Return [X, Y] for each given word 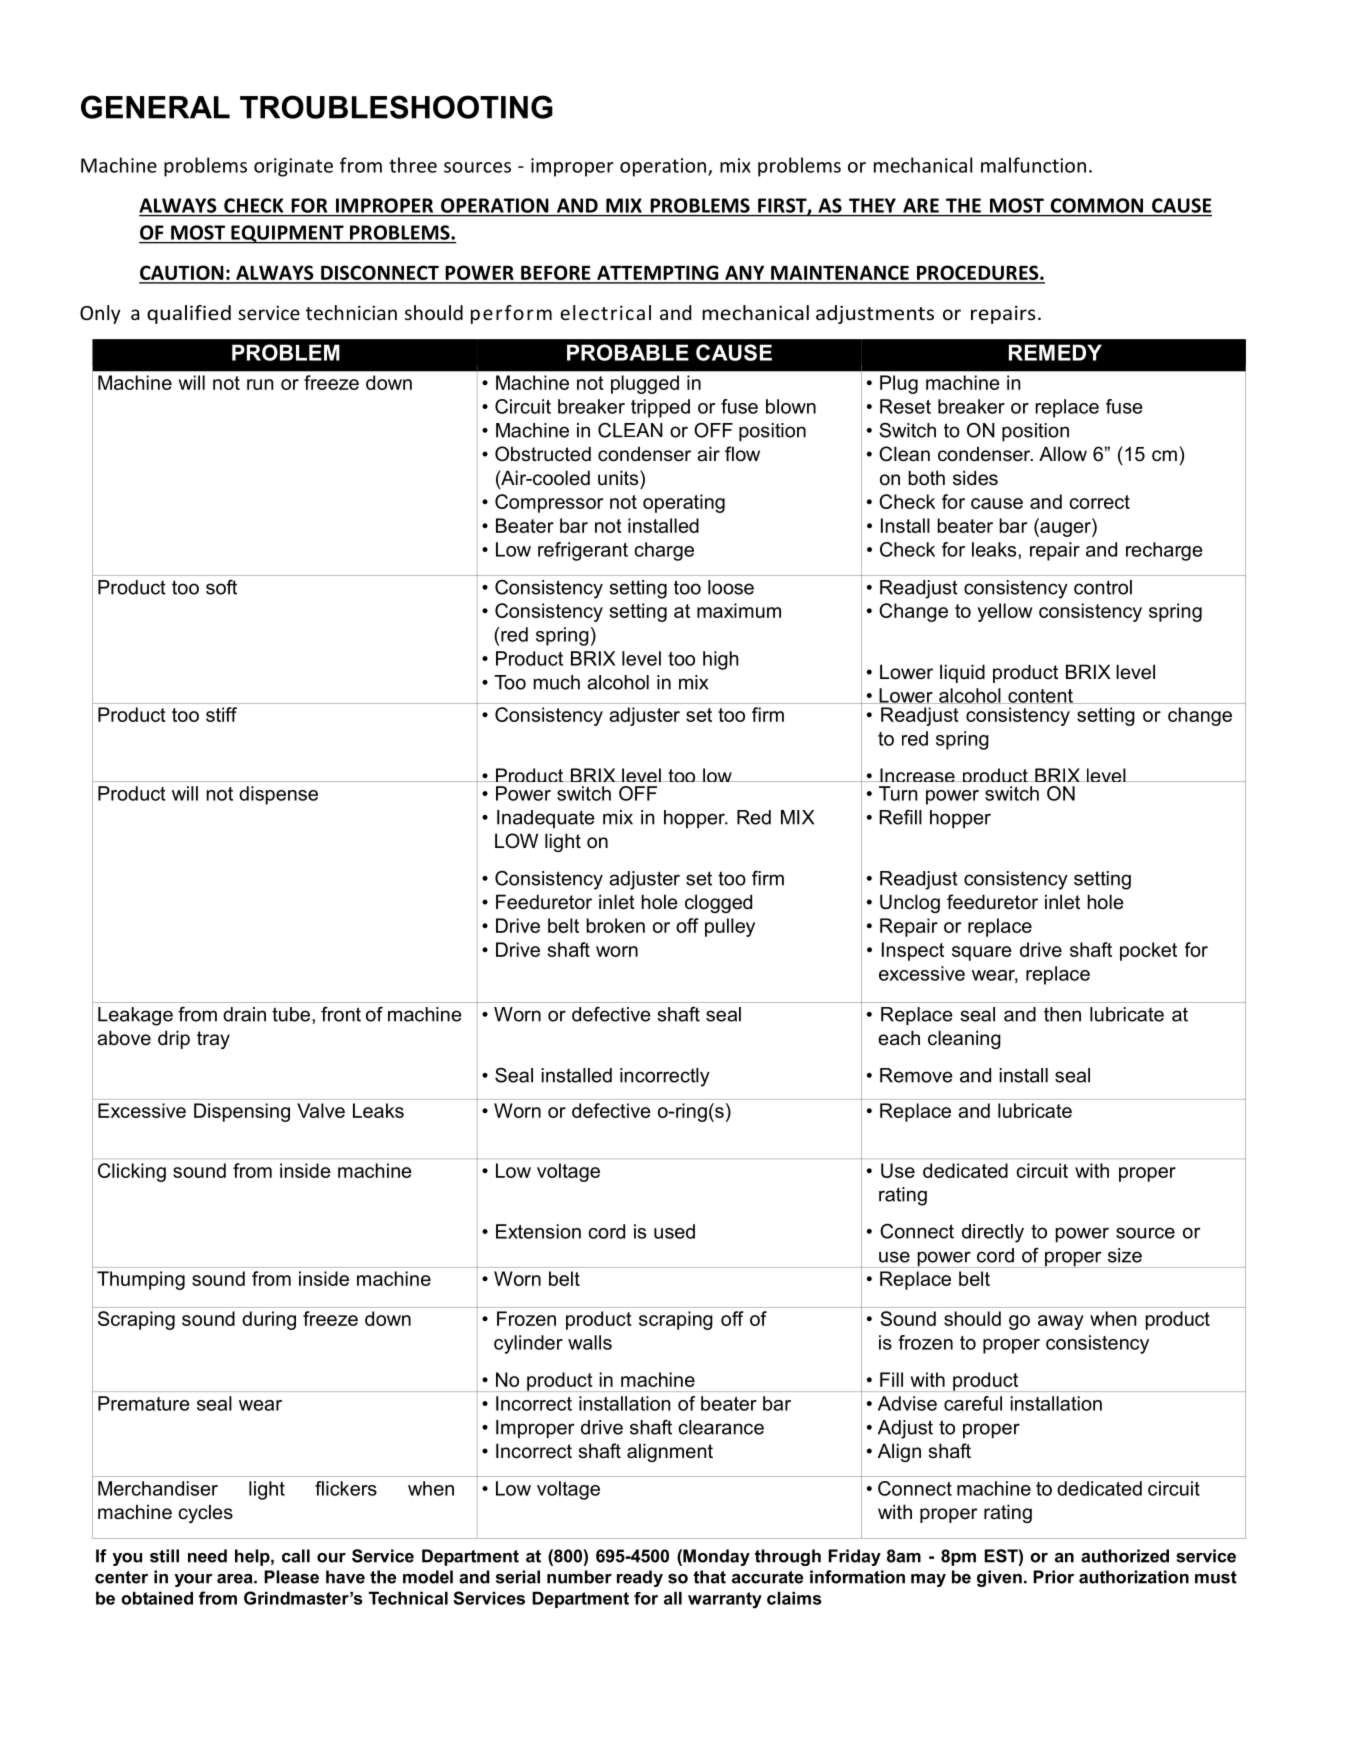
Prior [1053, 1577]
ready [640, 1578]
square [982, 953]
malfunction [1033, 165]
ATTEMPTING [658, 274]
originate [293, 167]
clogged [718, 903]
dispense [278, 795]
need [207, 1556]
